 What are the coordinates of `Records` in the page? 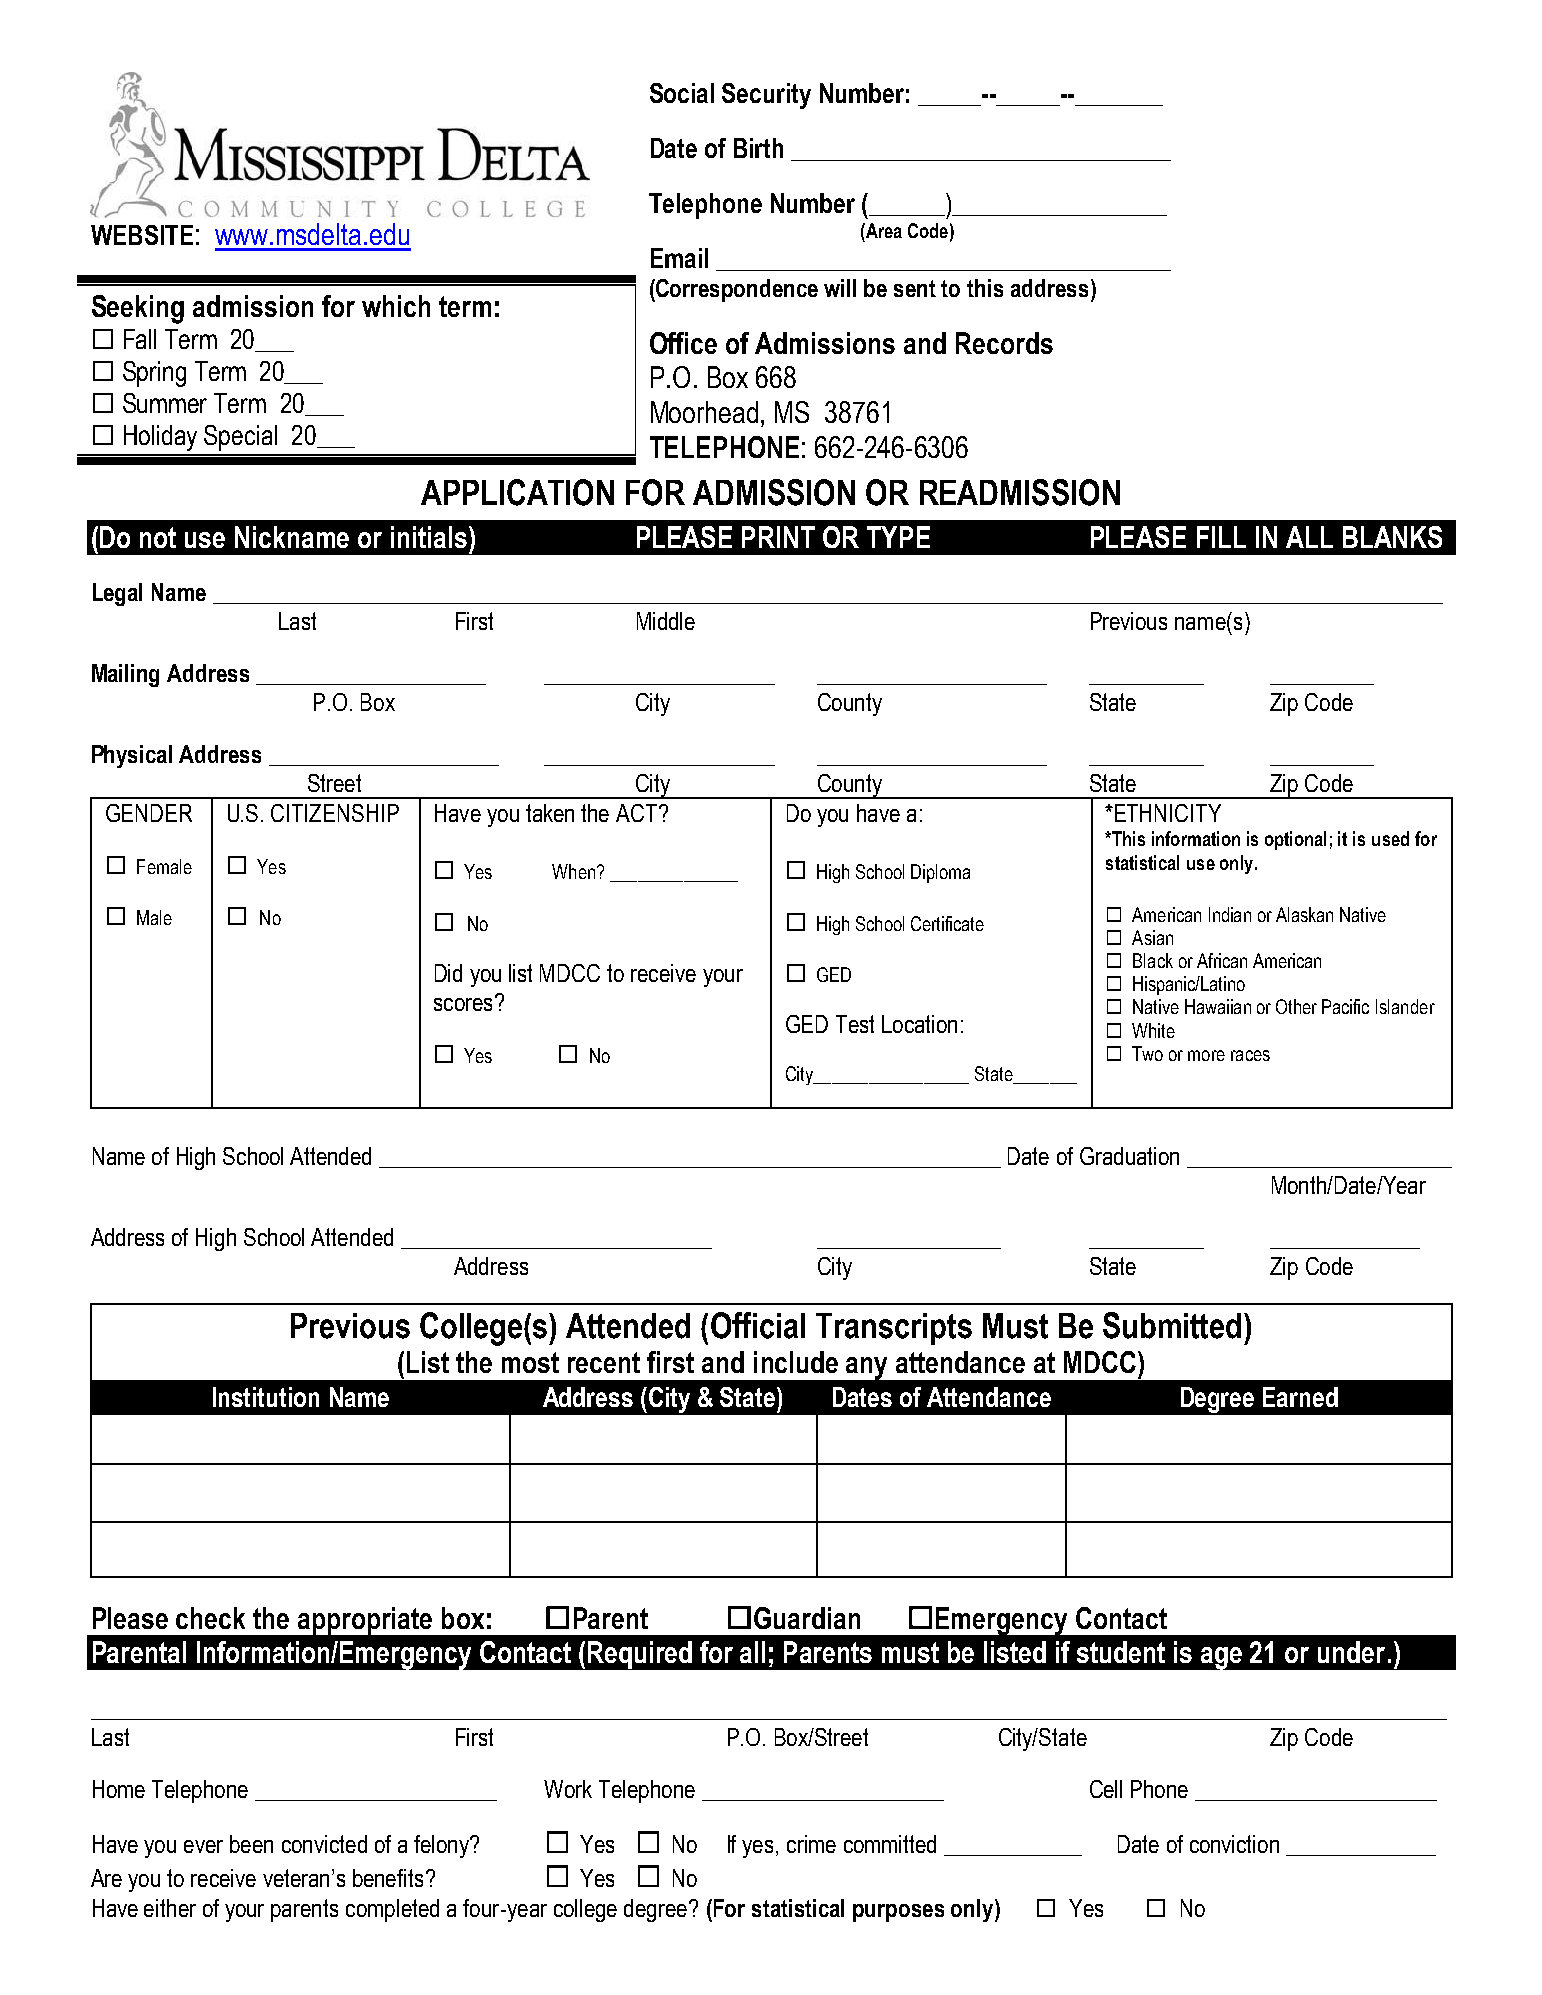 It's located at (1004, 343).
